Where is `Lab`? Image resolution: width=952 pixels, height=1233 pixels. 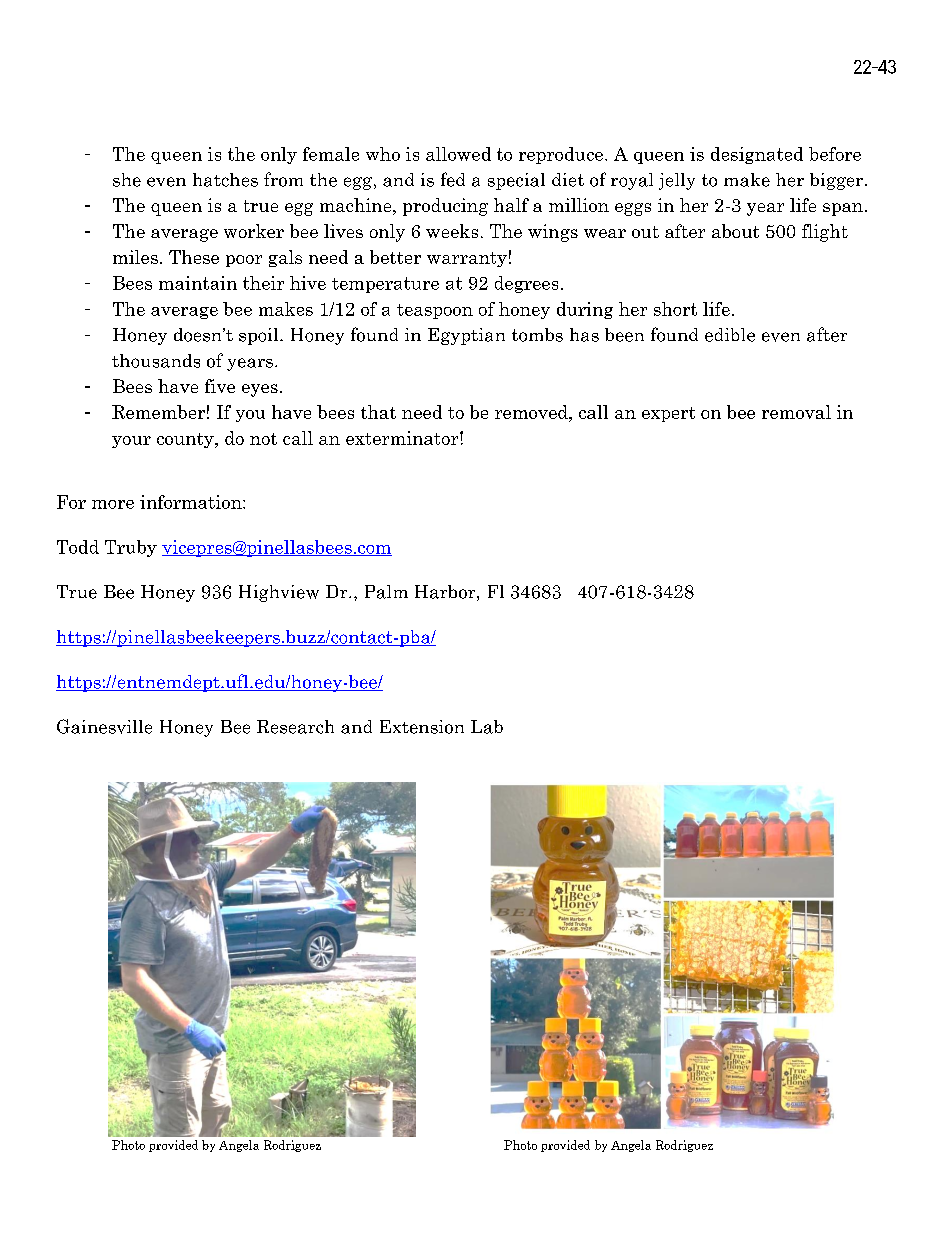 Lab is located at coordinates (487, 727).
